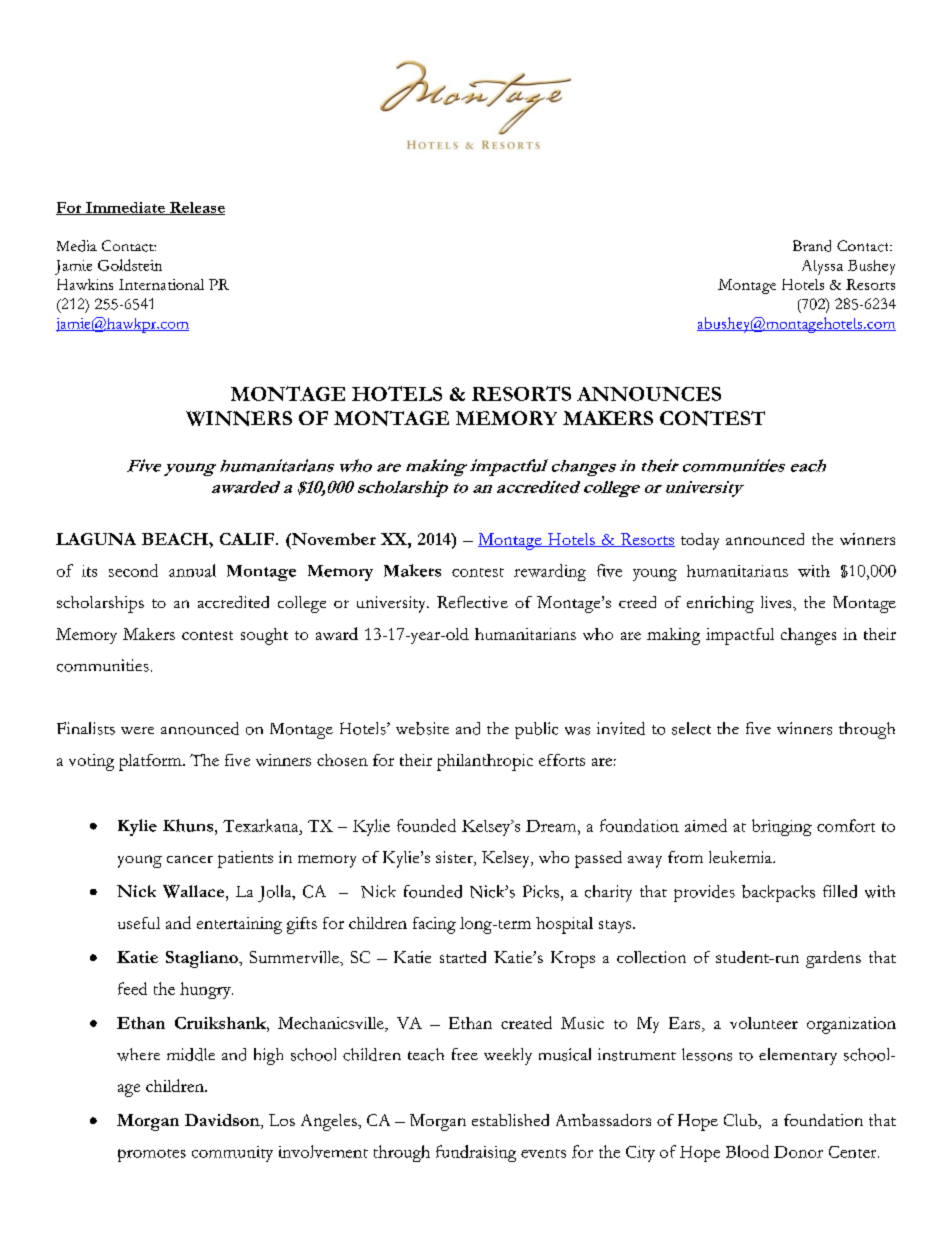  What do you see at coordinates (777, 602) in the screenshot?
I see `lives` at bounding box center [777, 602].
